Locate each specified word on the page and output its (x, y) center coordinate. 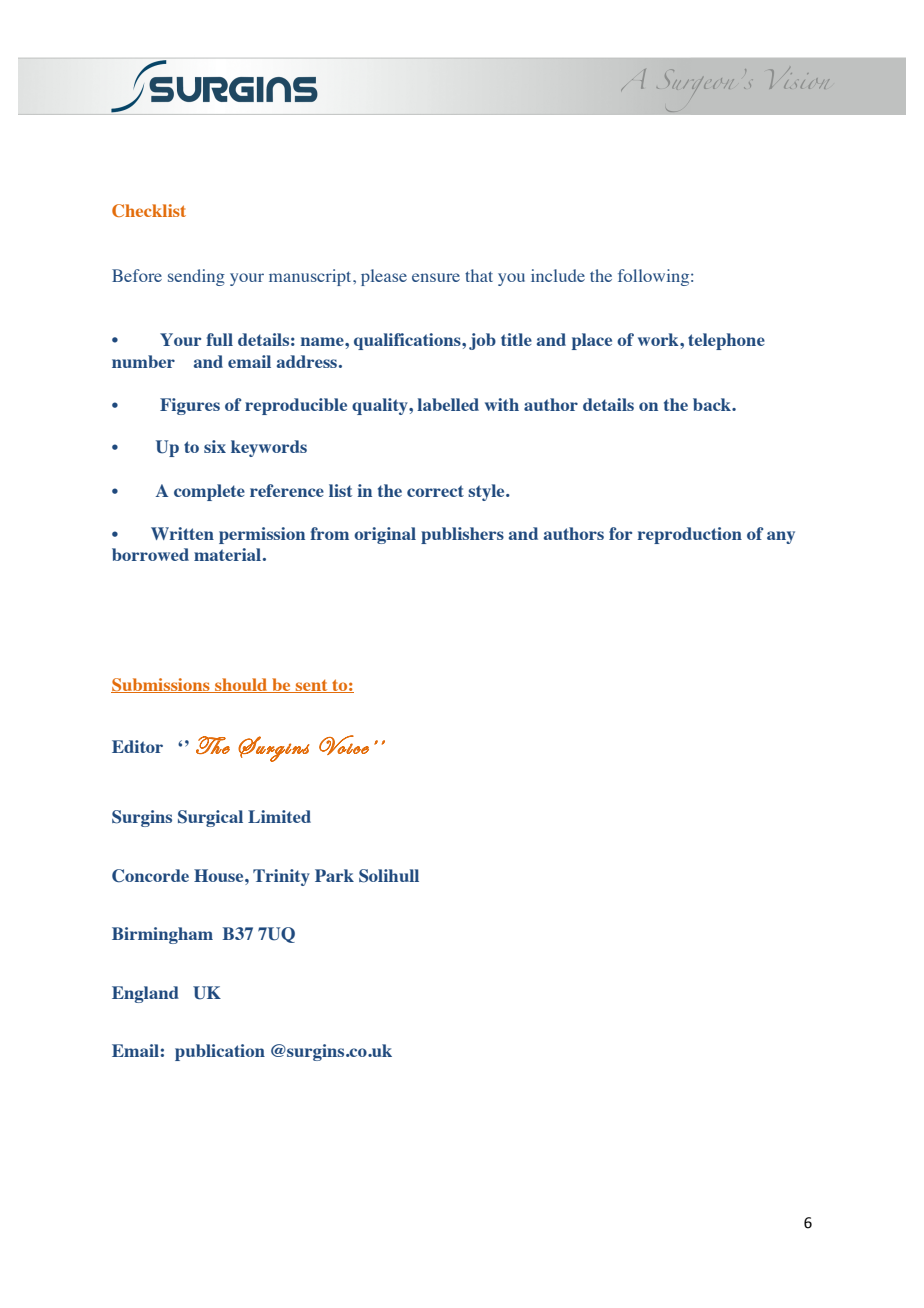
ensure (436, 277)
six (215, 446)
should (241, 685)
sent (312, 686)
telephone (726, 341)
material (227, 554)
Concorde (150, 876)
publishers (462, 535)
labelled (448, 404)
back (713, 404)
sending (196, 277)
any (781, 537)
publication (220, 1052)
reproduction (690, 535)
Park (334, 875)
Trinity (281, 877)
